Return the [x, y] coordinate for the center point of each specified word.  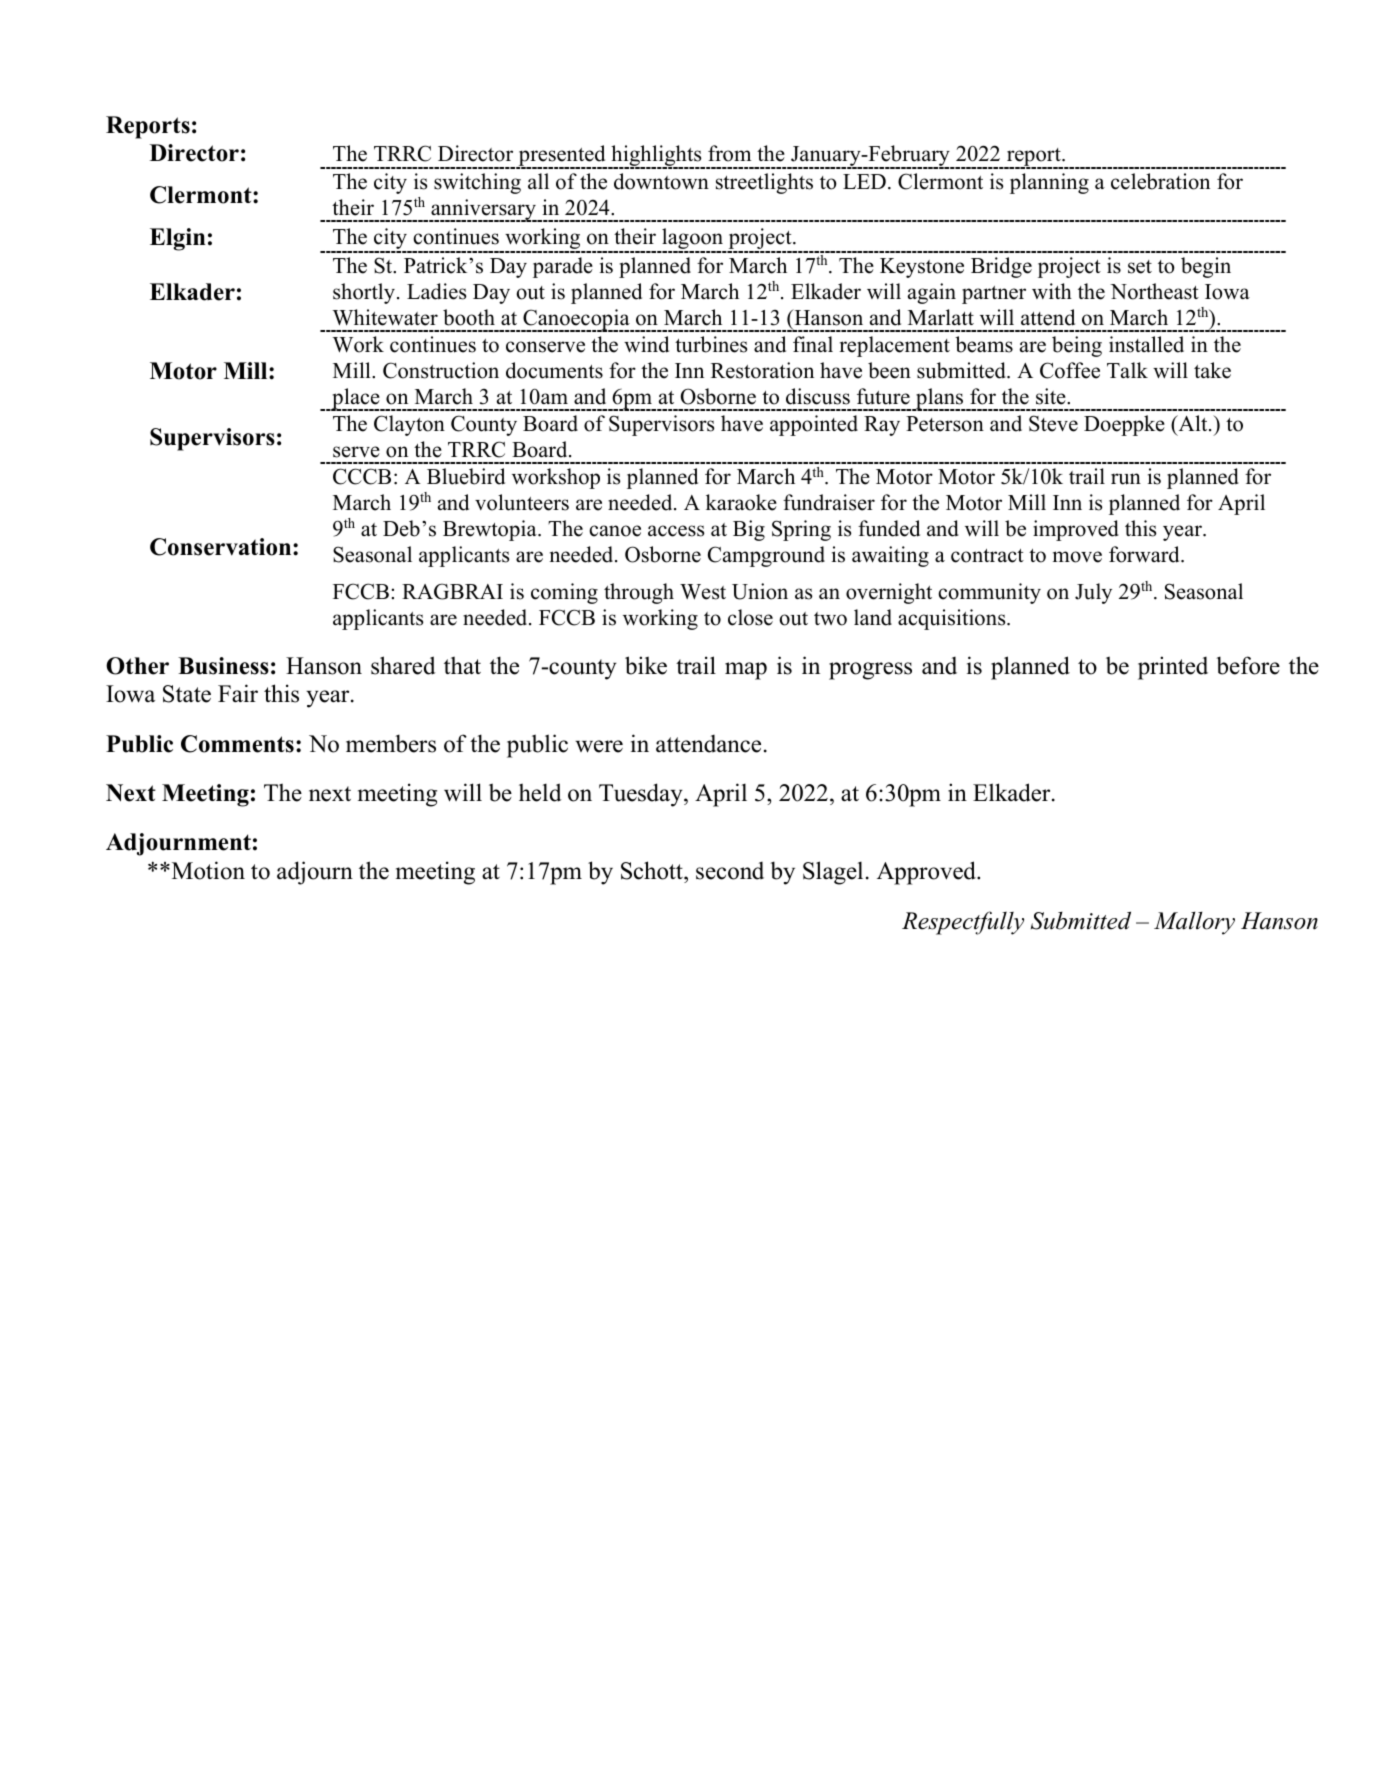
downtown [661, 181]
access [676, 531]
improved [1076, 530]
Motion [207, 870]
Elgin [178, 239]
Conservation [222, 547]
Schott [653, 872]
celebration [1160, 181]
